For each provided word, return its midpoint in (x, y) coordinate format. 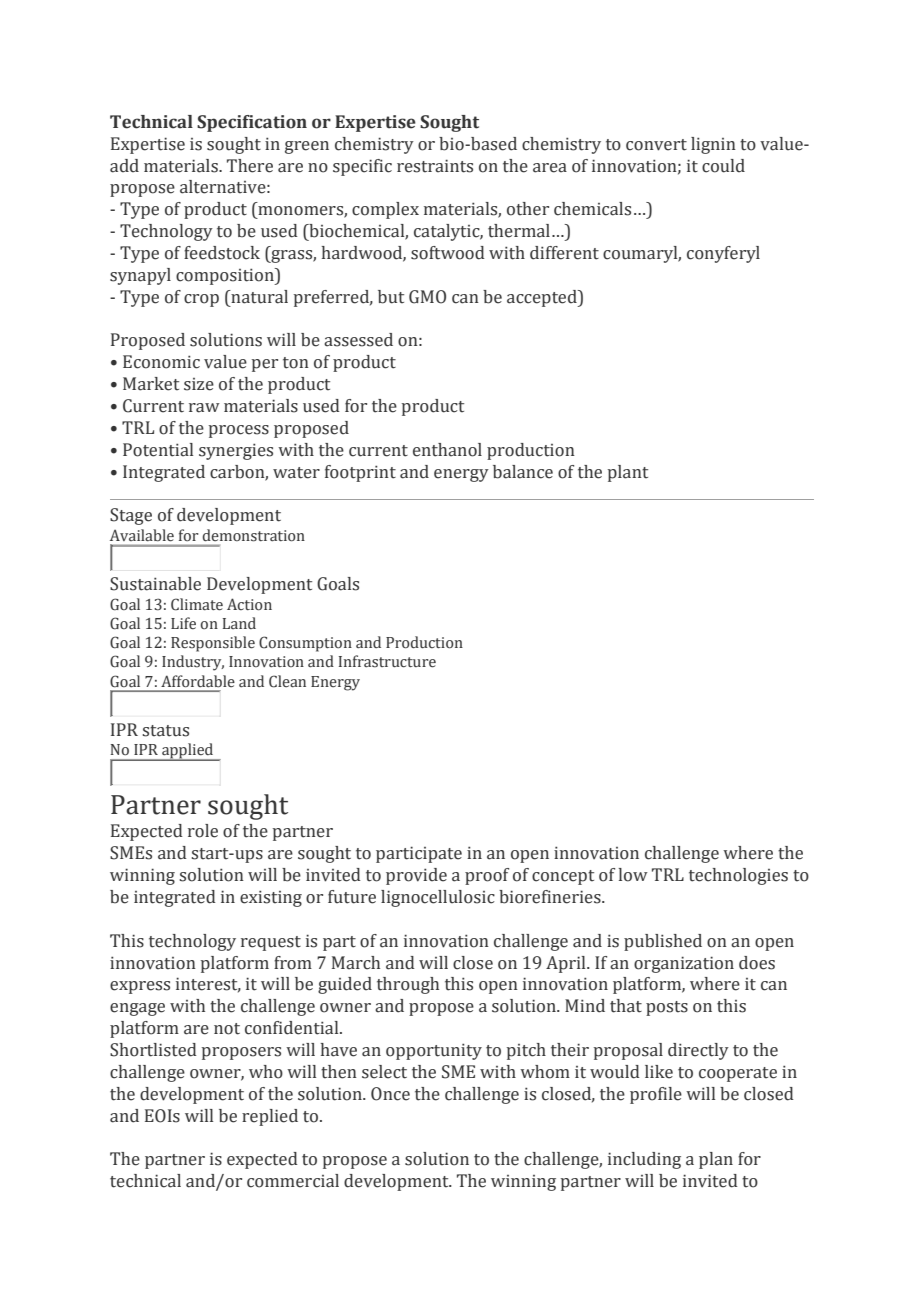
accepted (543, 298)
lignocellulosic (438, 898)
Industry (193, 663)
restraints (435, 166)
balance (523, 472)
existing (271, 898)
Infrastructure (387, 661)
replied (270, 1117)
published (663, 942)
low (633, 875)
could (723, 166)
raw (204, 408)
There (250, 166)
